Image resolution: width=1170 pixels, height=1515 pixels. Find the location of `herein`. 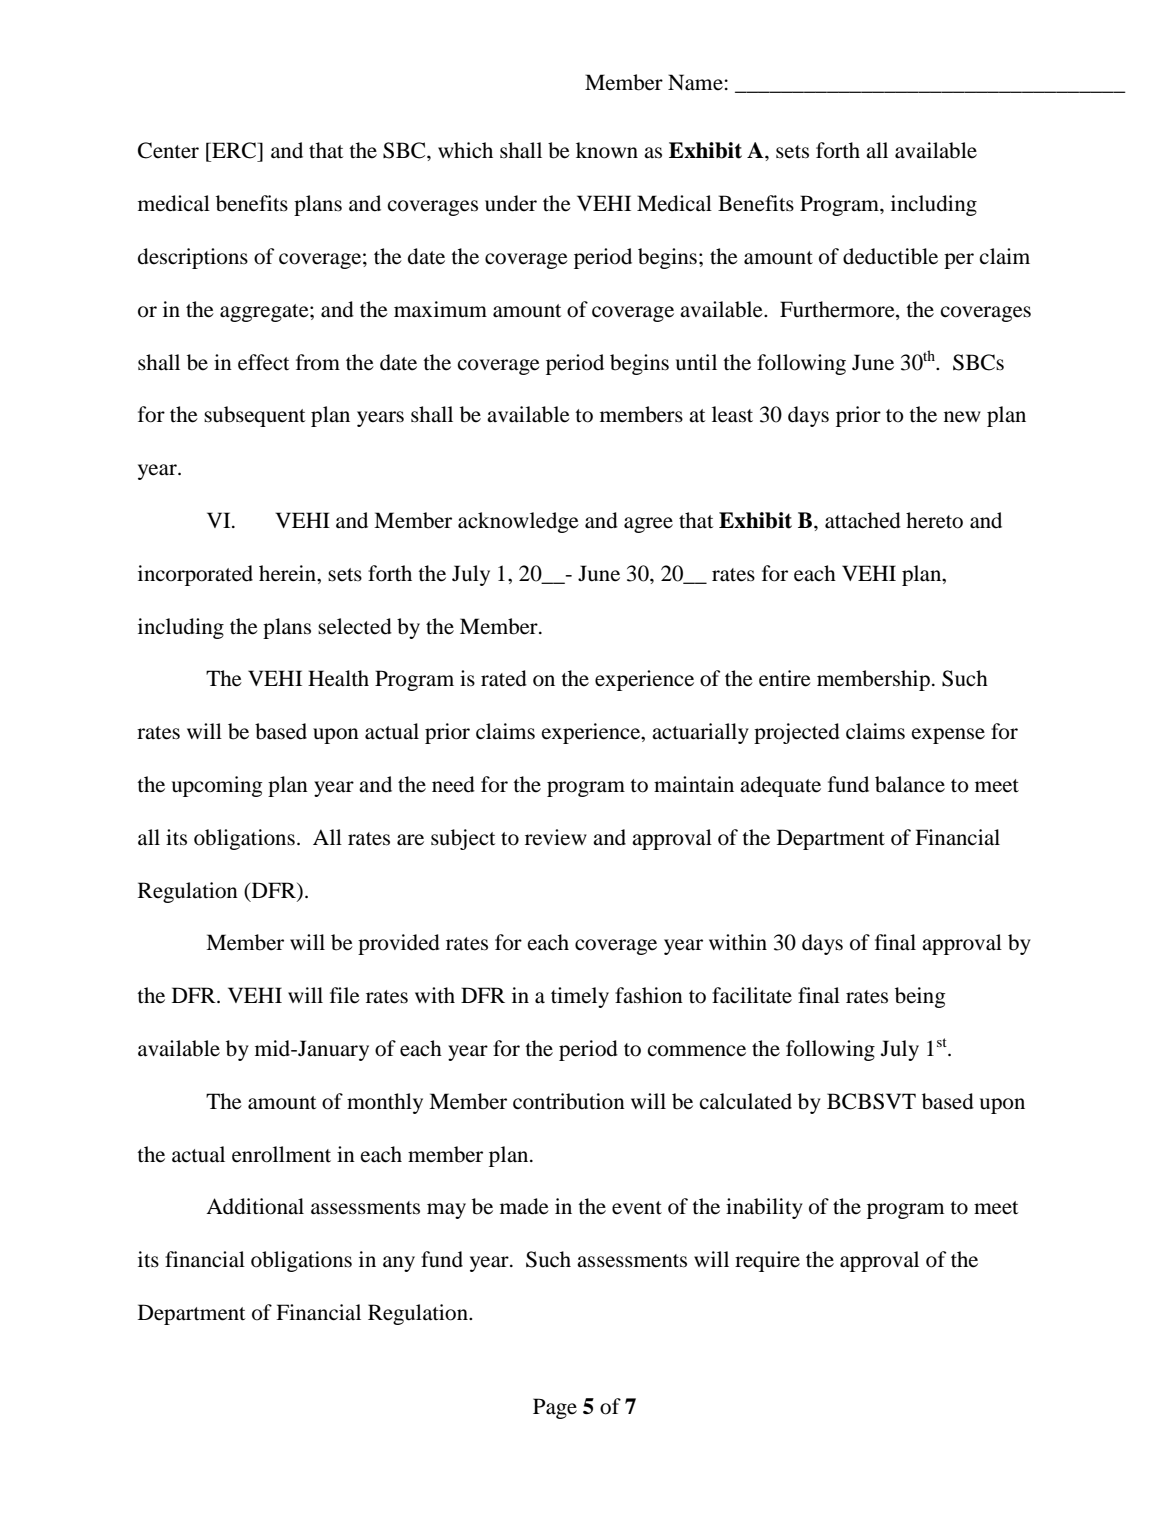

herein is located at coordinates (288, 573).
